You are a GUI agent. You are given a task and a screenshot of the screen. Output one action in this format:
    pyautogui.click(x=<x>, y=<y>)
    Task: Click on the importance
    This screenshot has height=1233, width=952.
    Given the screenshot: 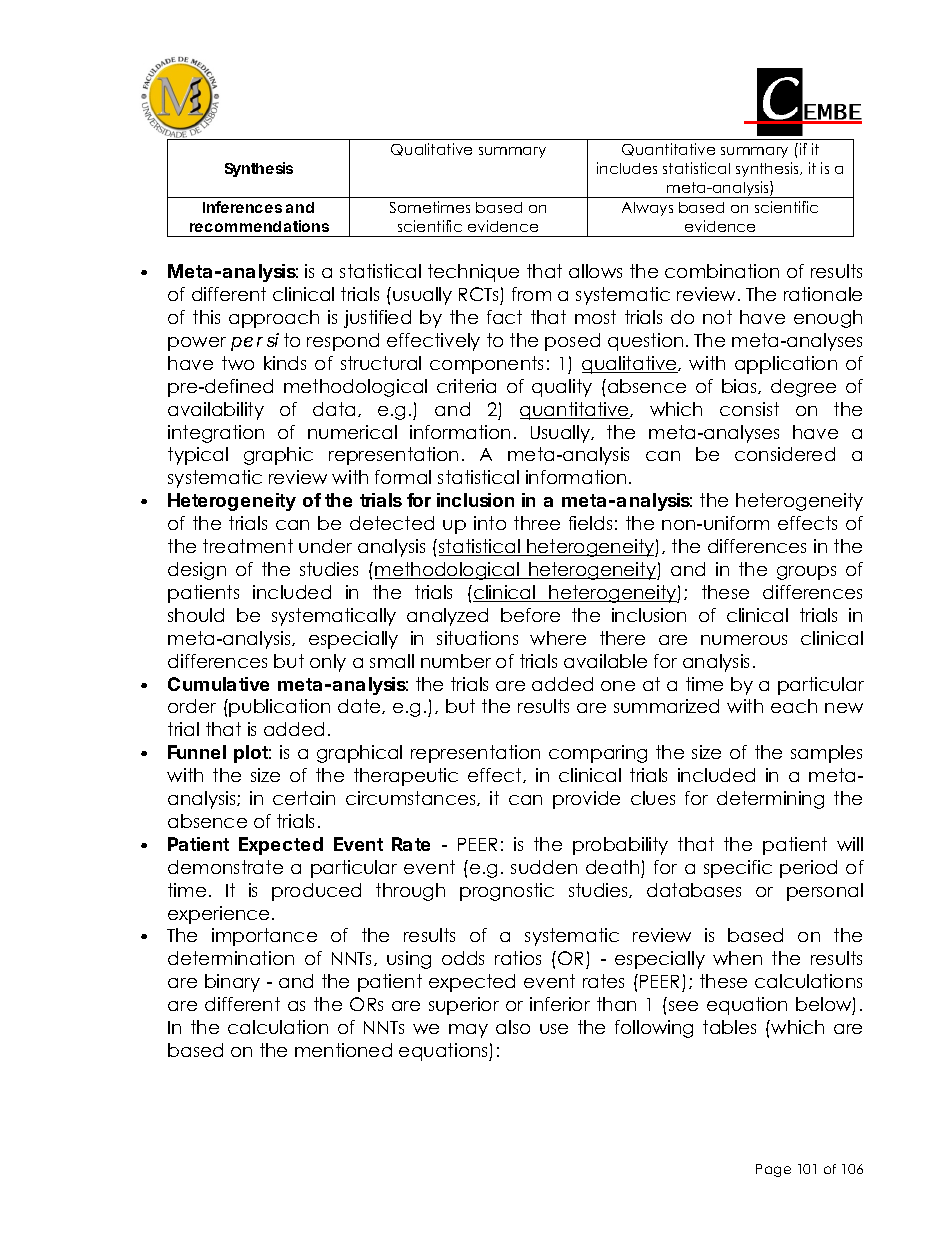 What is the action you would take?
    pyautogui.click(x=264, y=937)
